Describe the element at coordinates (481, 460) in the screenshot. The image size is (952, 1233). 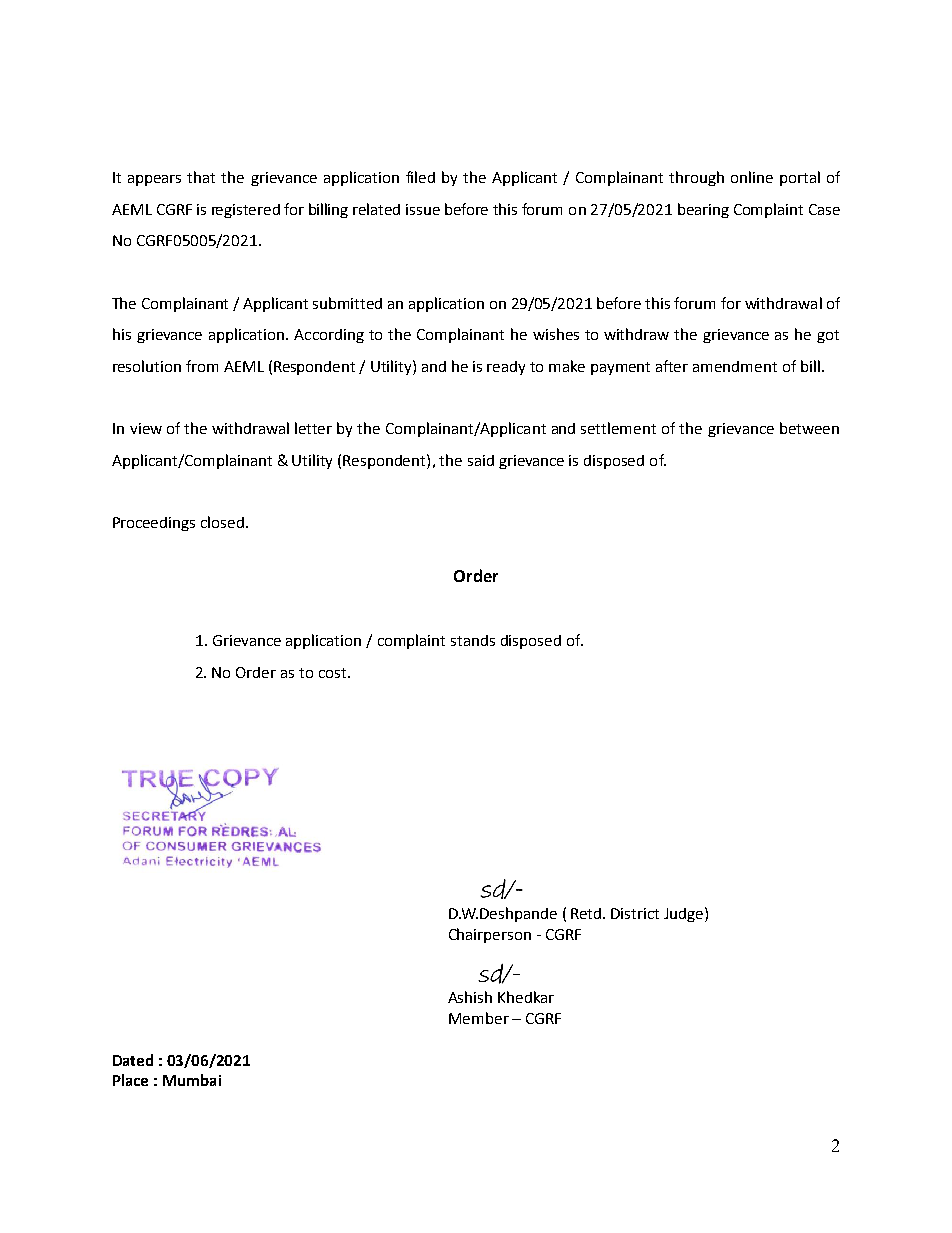
I see `said` at that location.
